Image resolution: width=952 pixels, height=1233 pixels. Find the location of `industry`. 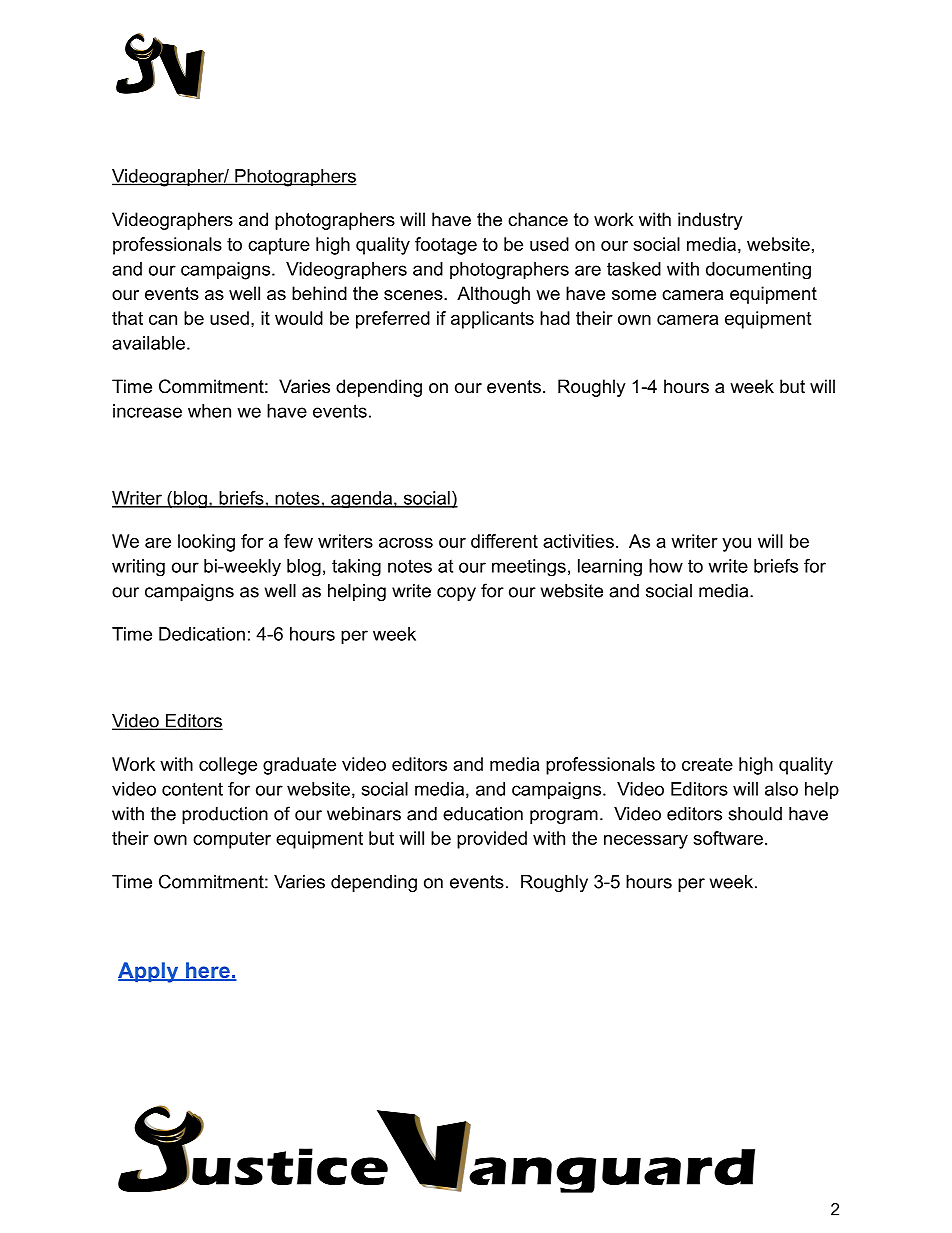

industry is located at coordinates (710, 221).
